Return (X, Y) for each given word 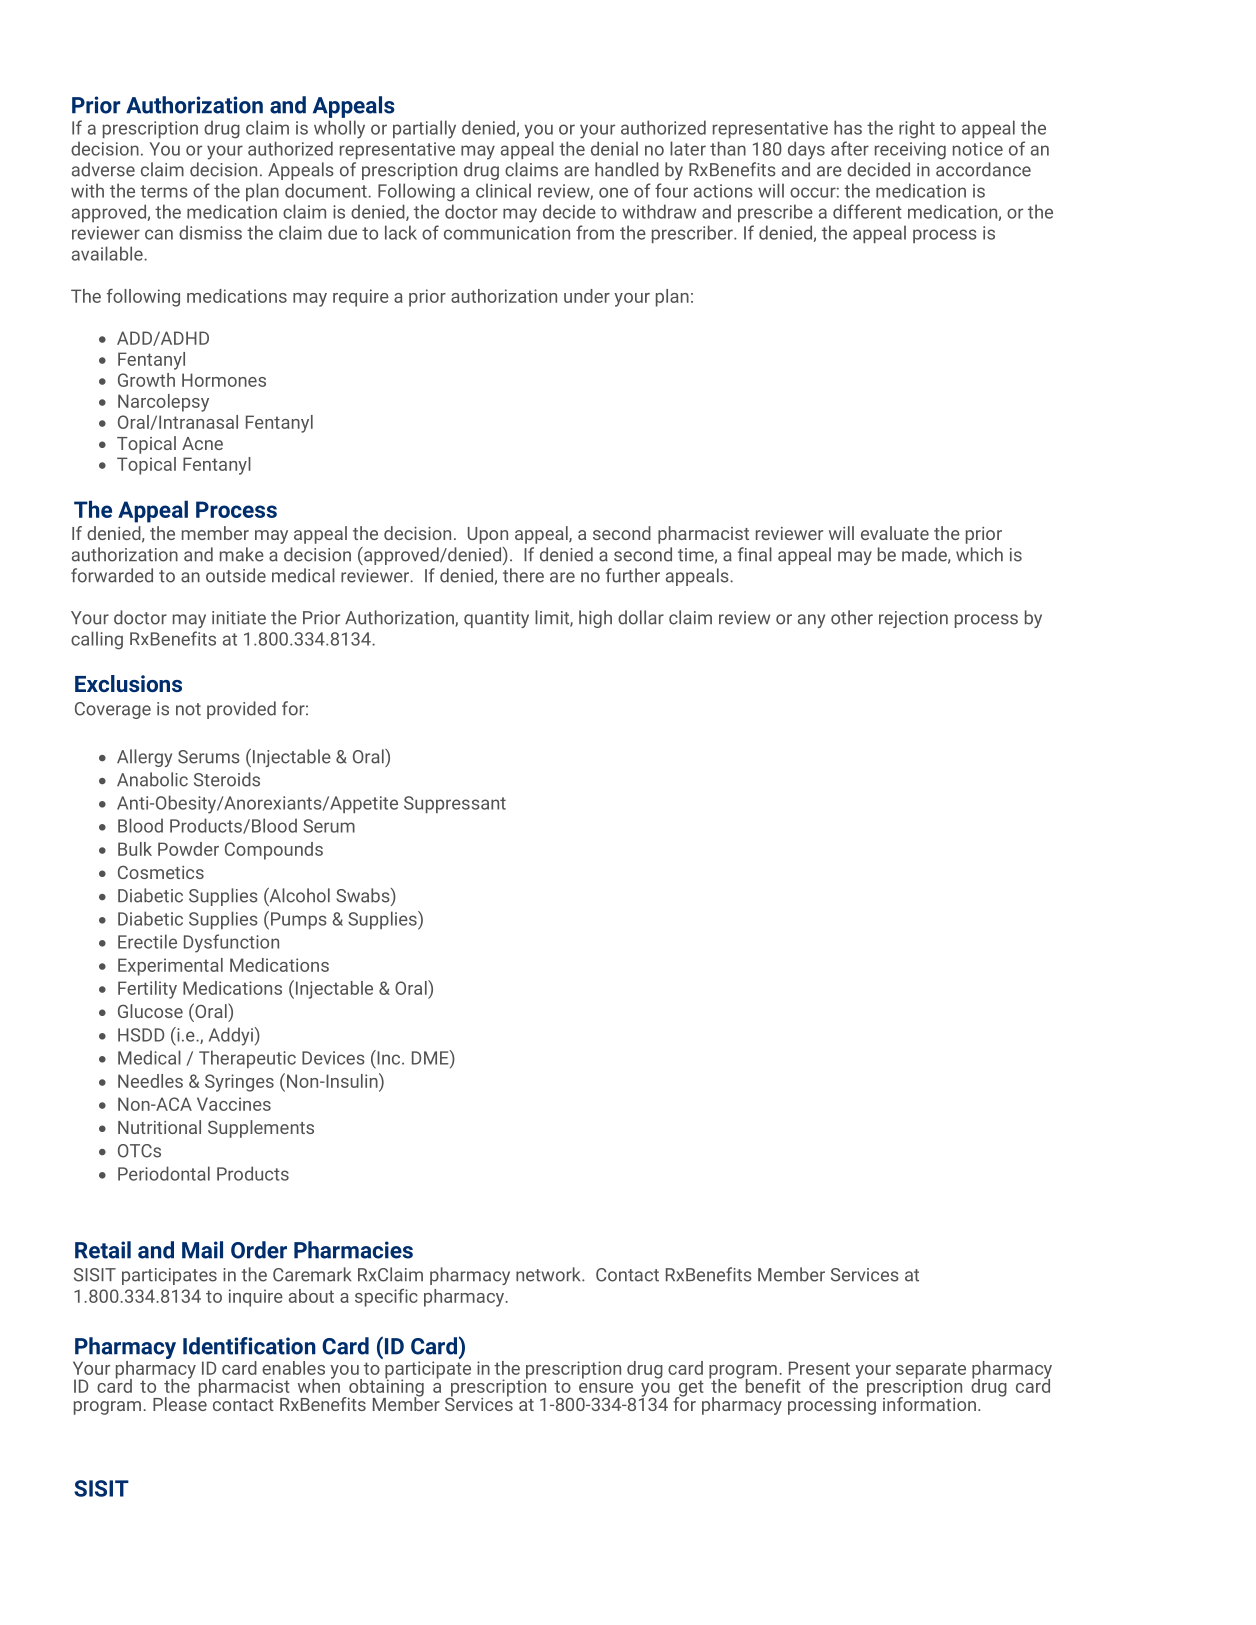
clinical (503, 190)
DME (431, 1057)
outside (236, 575)
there (523, 575)
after (850, 148)
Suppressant (455, 804)
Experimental (170, 967)
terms (164, 191)
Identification (249, 1346)
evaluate (895, 533)
